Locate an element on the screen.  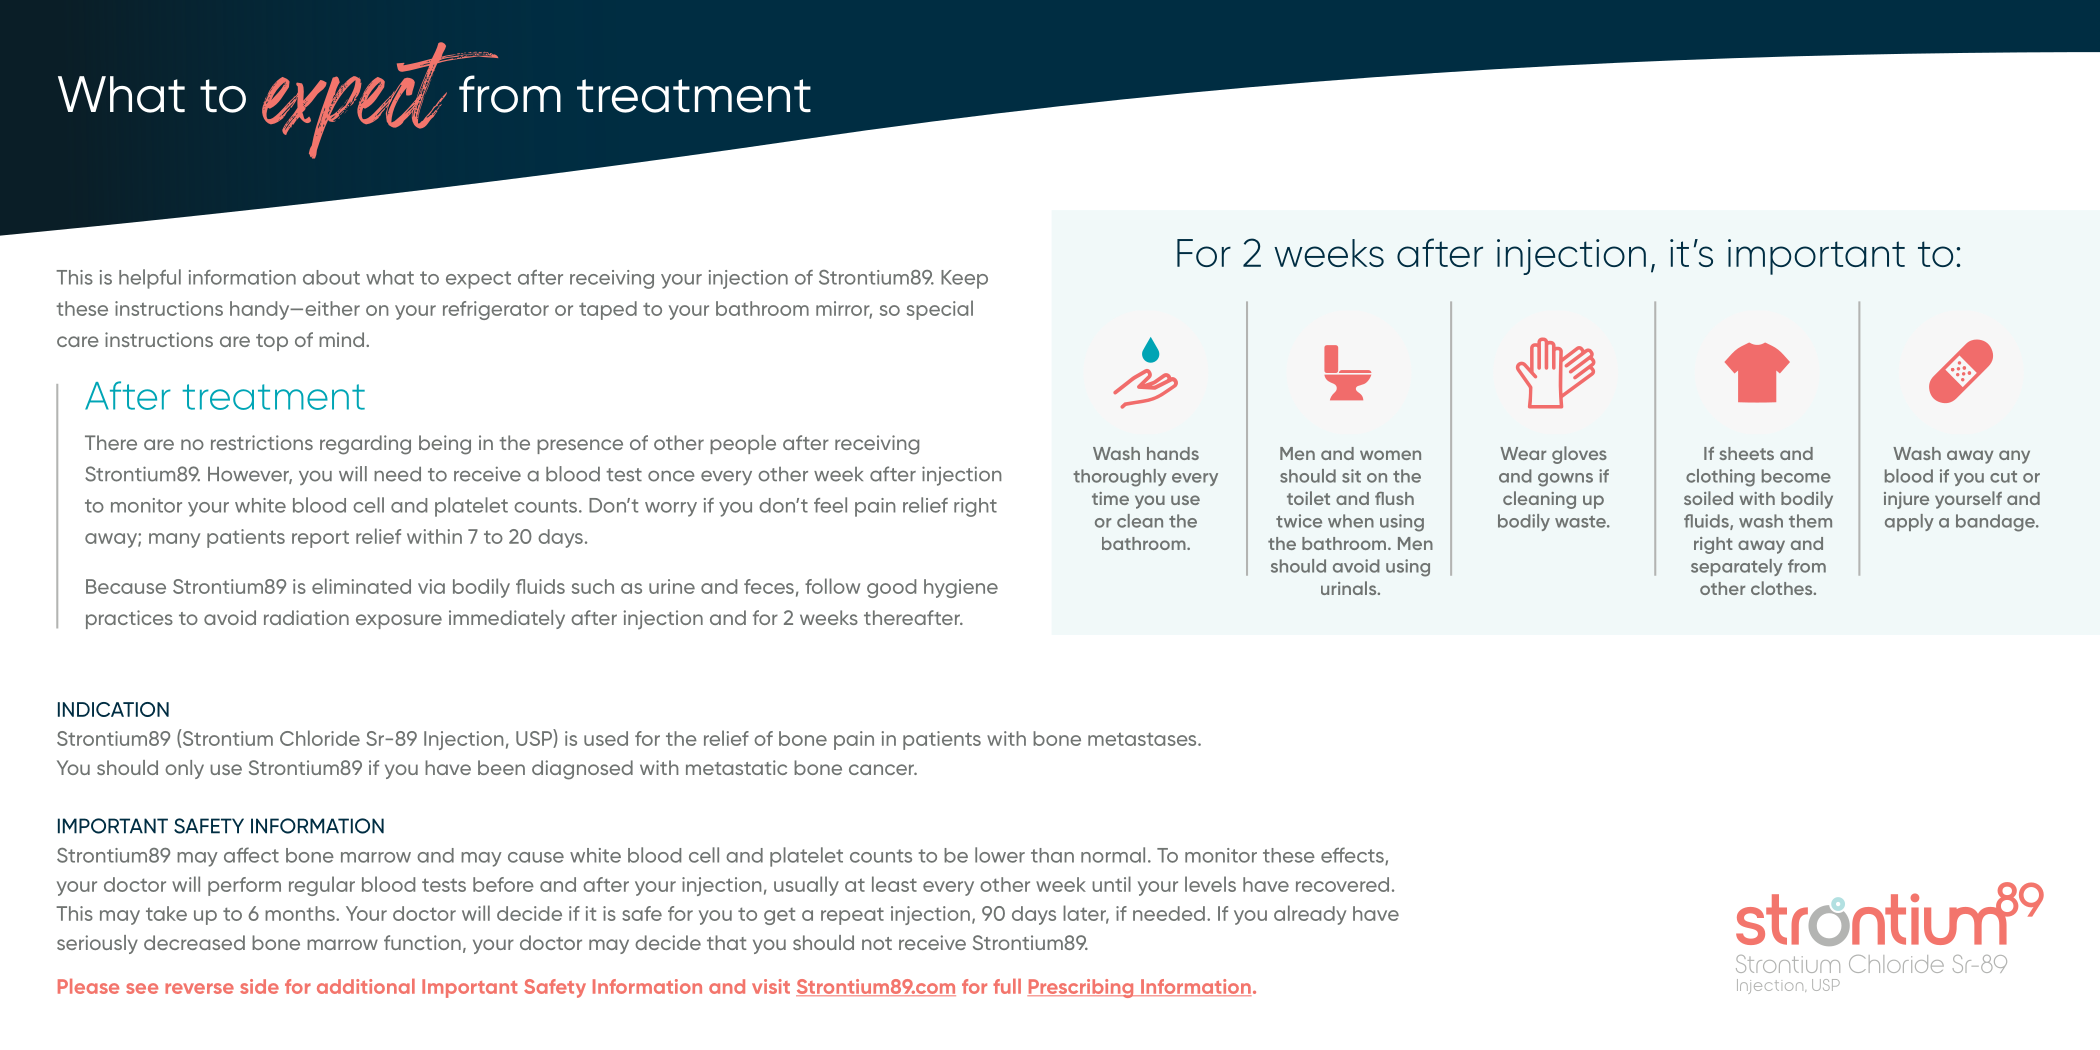
radiation is located at coordinates (306, 617).
